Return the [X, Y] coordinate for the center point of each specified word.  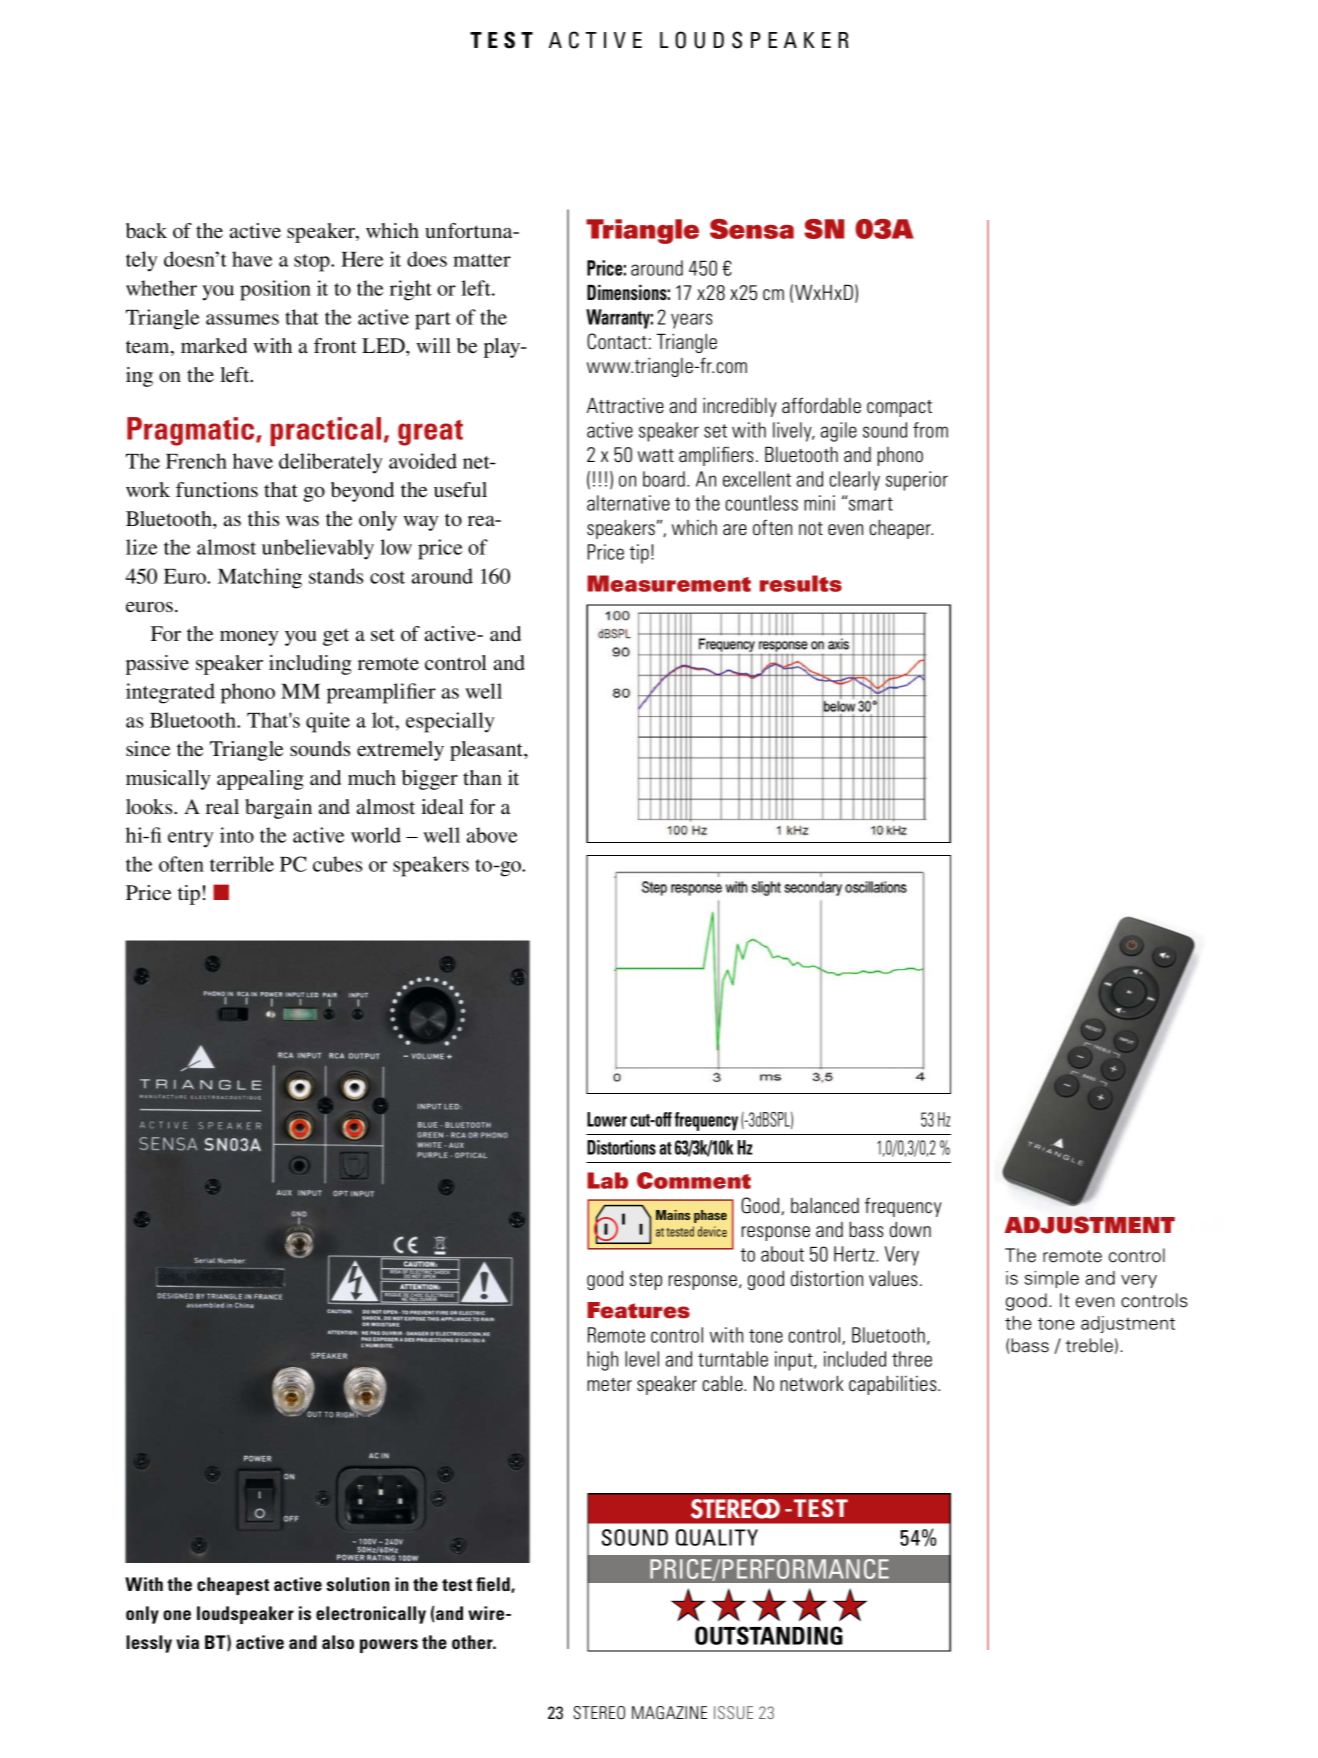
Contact [617, 341]
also [338, 1642]
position [275, 290]
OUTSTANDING [769, 1635]
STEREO [599, 1713]
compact [899, 408]
